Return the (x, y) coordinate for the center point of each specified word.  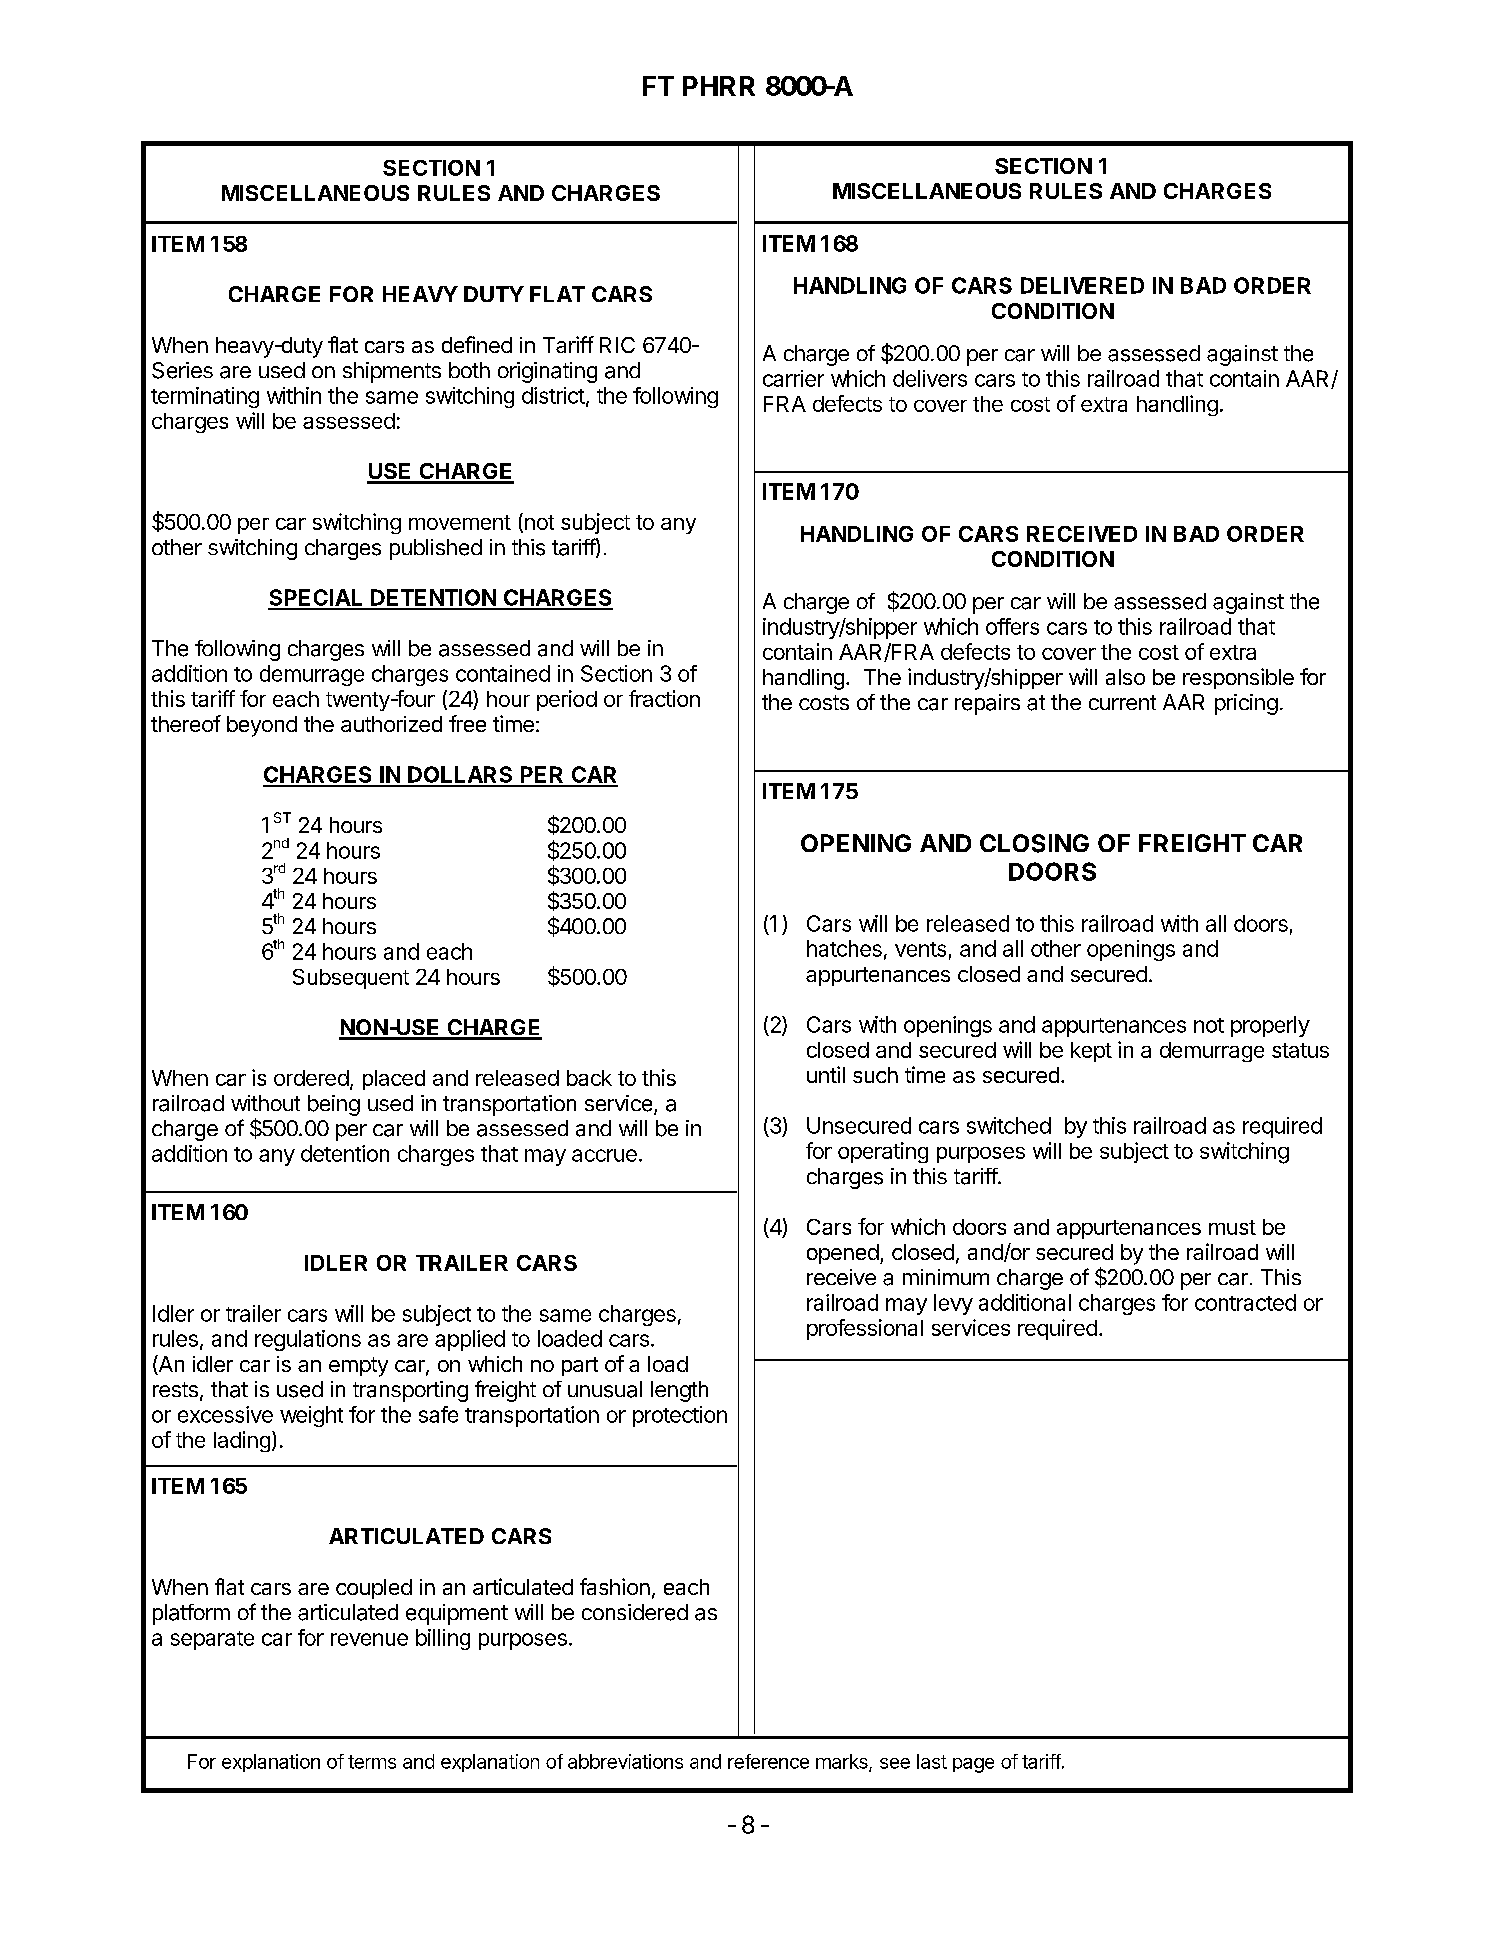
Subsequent (351, 979)
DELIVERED (1082, 285)
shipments (392, 372)
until (826, 1074)
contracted (1245, 1302)
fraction (664, 698)
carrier (793, 378)
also (1125, 677)
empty (358, 1367)
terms (372, 1762)
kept (1091, 1052)
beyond (262, 726)
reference (768, 1761)
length (679, 1391)
